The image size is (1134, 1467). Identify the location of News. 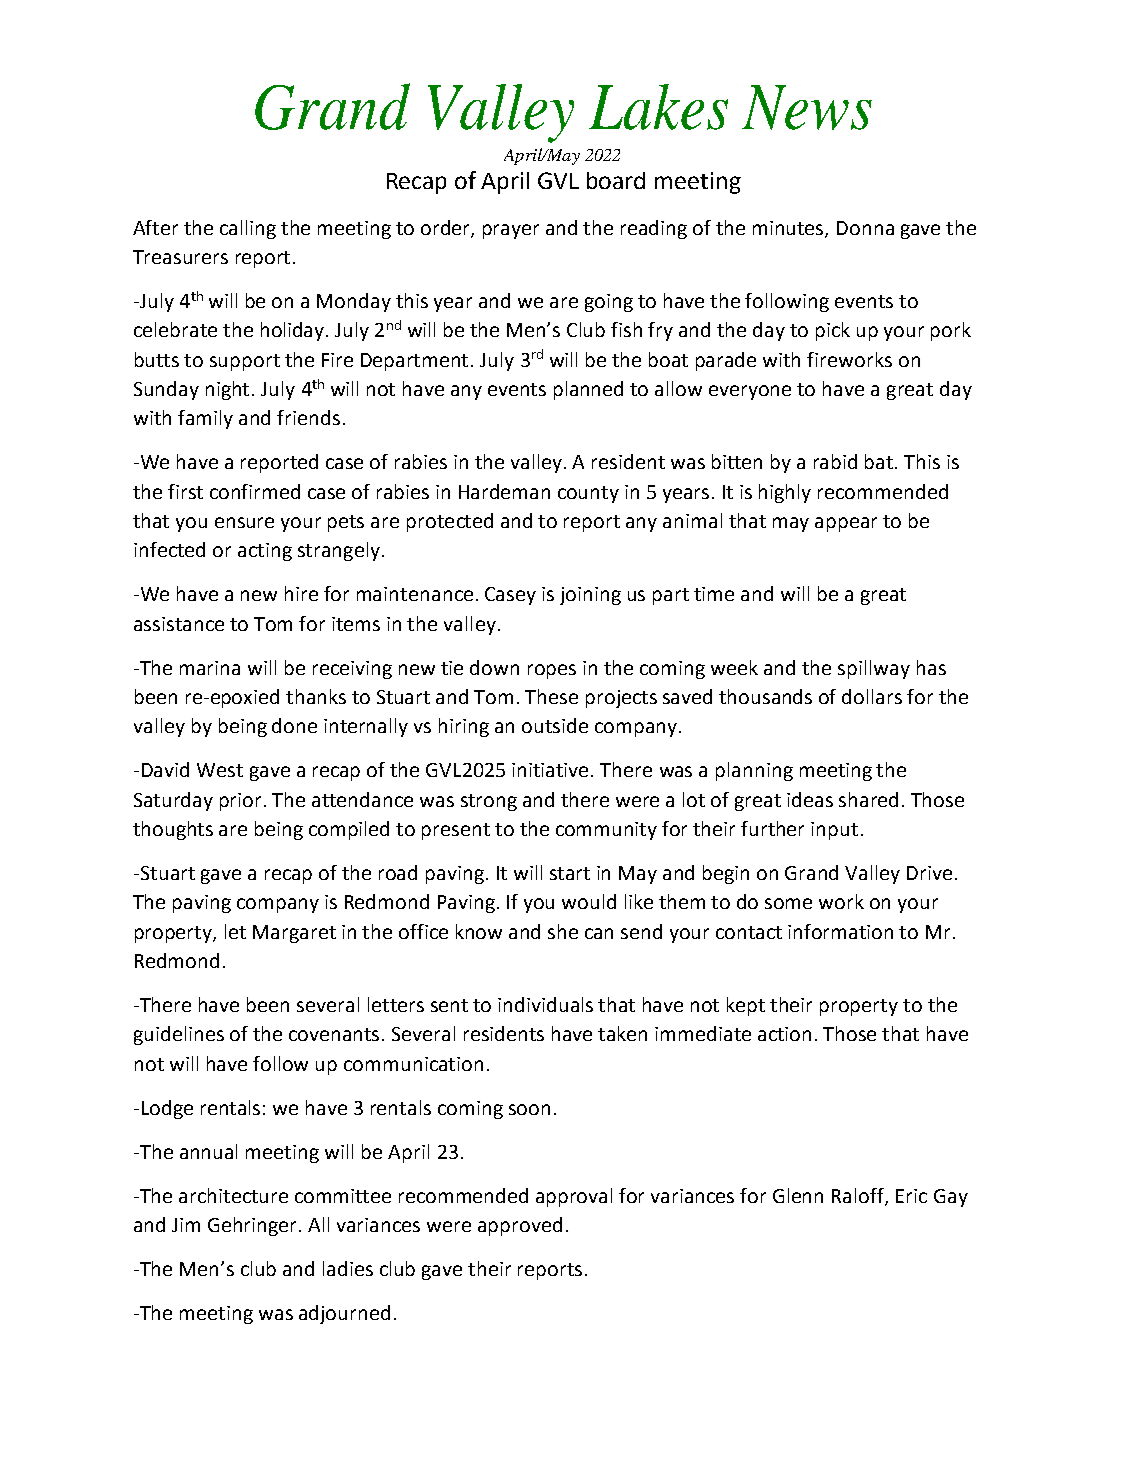
(807, 107).
